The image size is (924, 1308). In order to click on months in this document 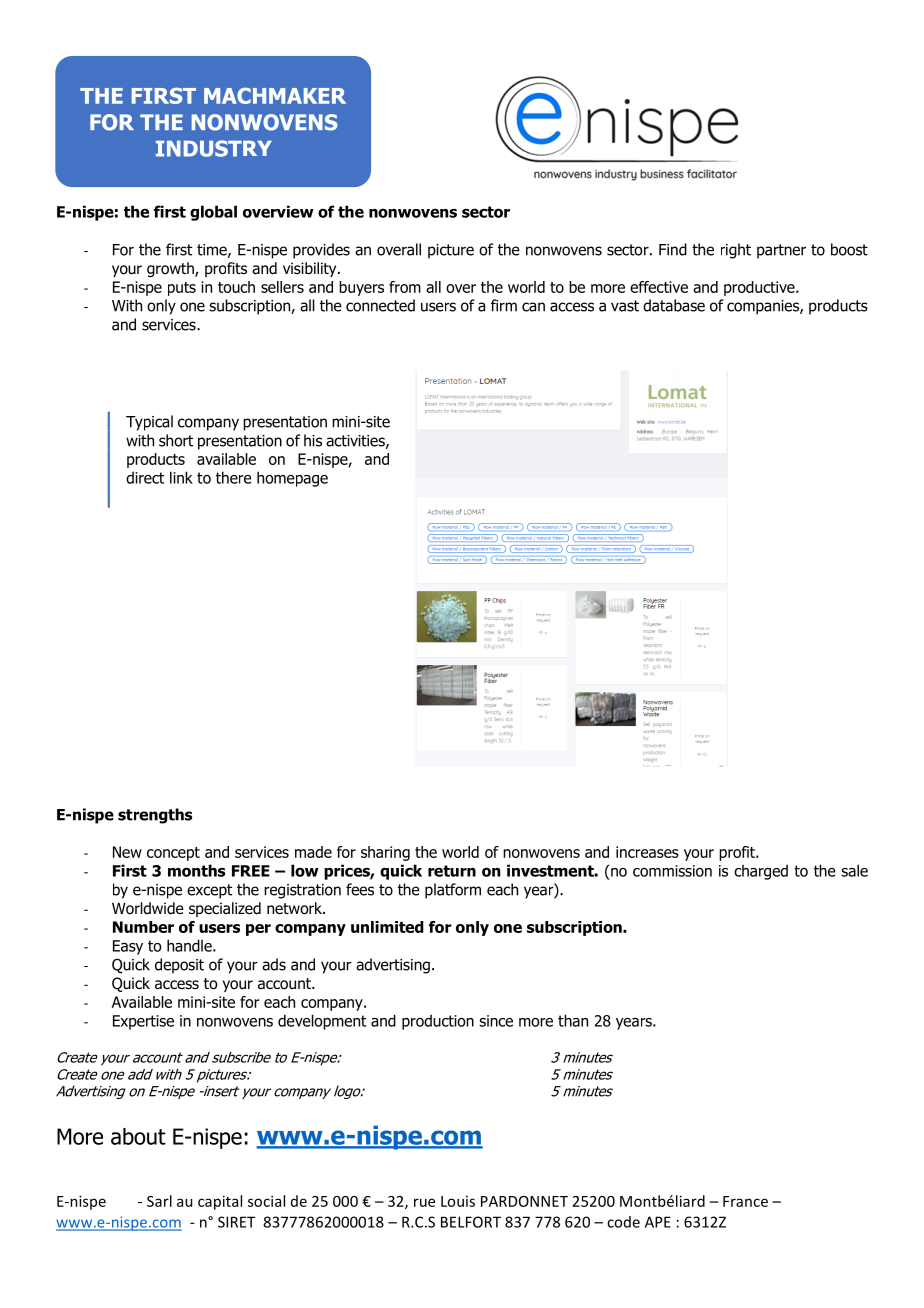, I will do `click(196, 870)`.
